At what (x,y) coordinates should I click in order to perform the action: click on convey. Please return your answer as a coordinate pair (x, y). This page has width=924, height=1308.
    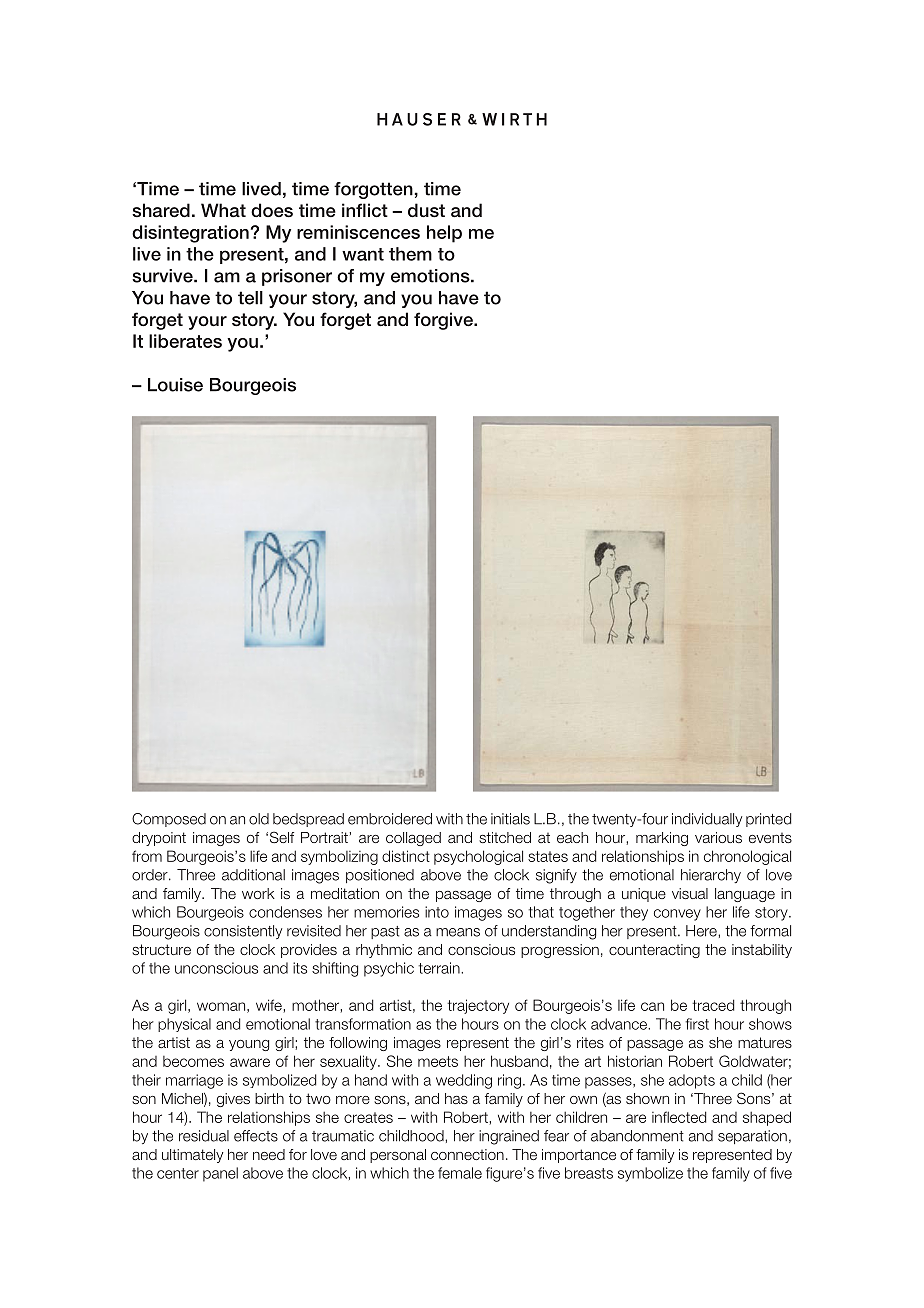
    Looking at the image, I should click on (677, 915).
